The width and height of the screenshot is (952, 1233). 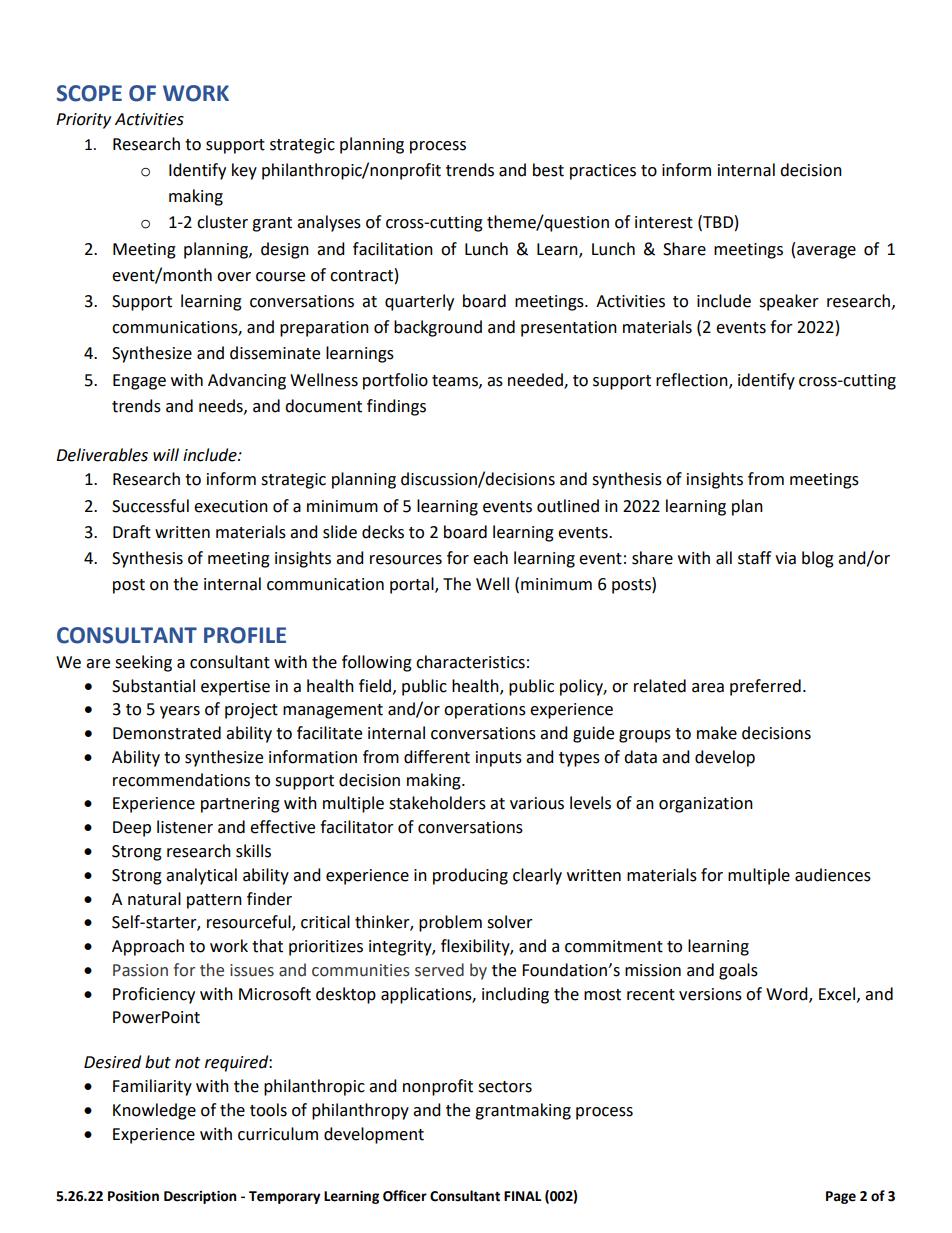 What do you see at coordinates (490, 558) in the screenshot?
I see `each` at bounding box center [490, 558].
